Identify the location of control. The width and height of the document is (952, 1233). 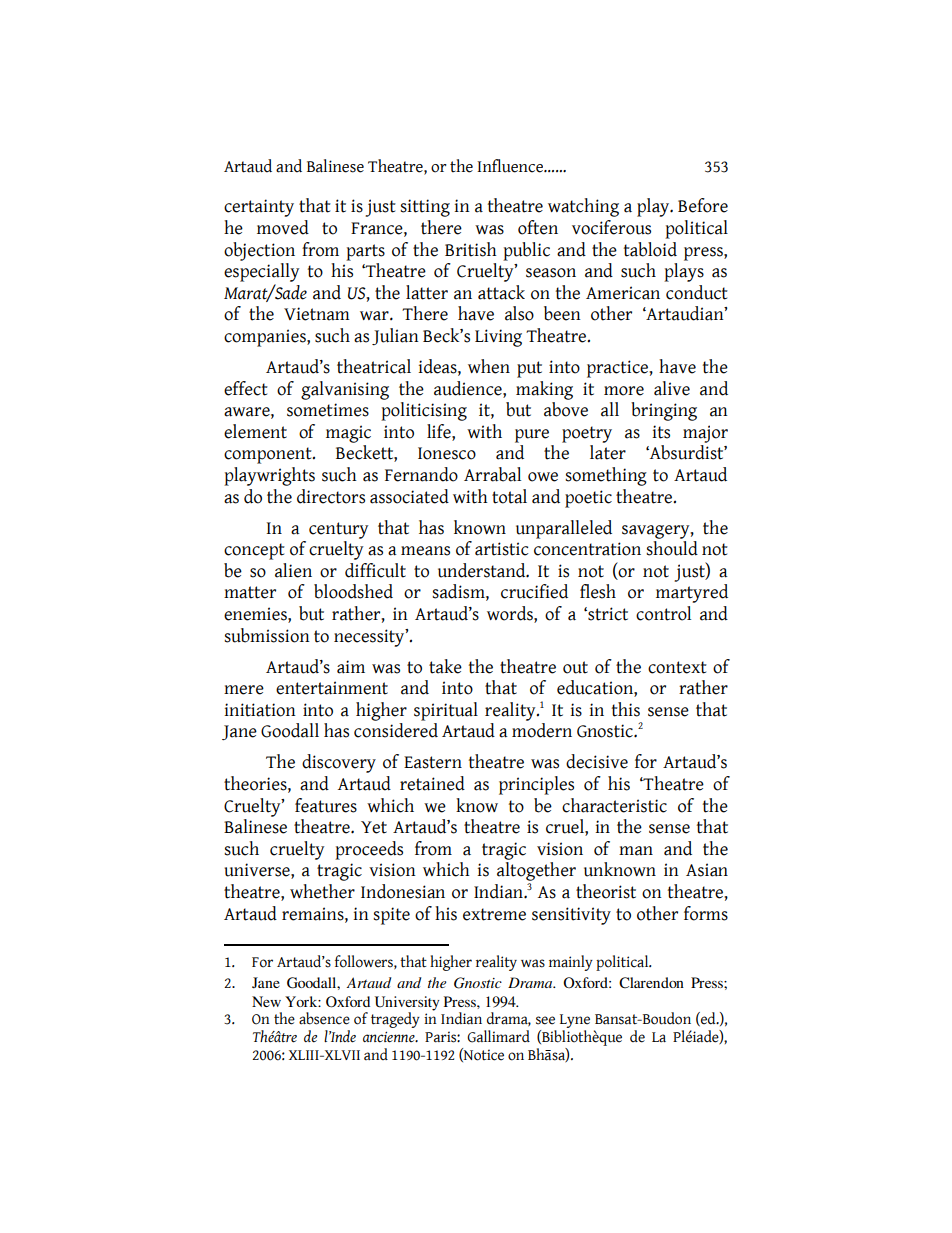
(663, 613).
